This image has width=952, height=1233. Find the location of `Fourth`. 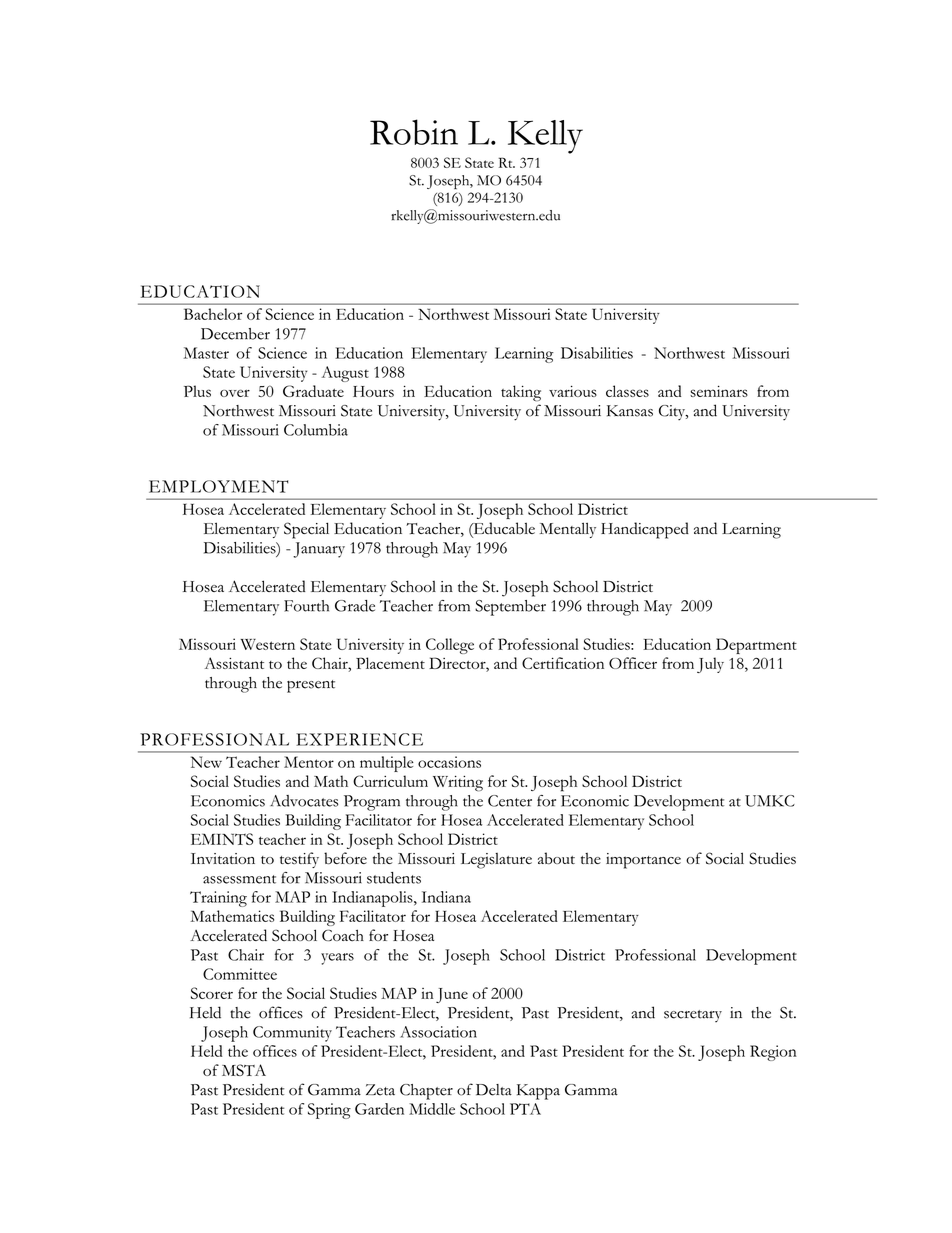

Fourth is located at coordinates (306, 606).
